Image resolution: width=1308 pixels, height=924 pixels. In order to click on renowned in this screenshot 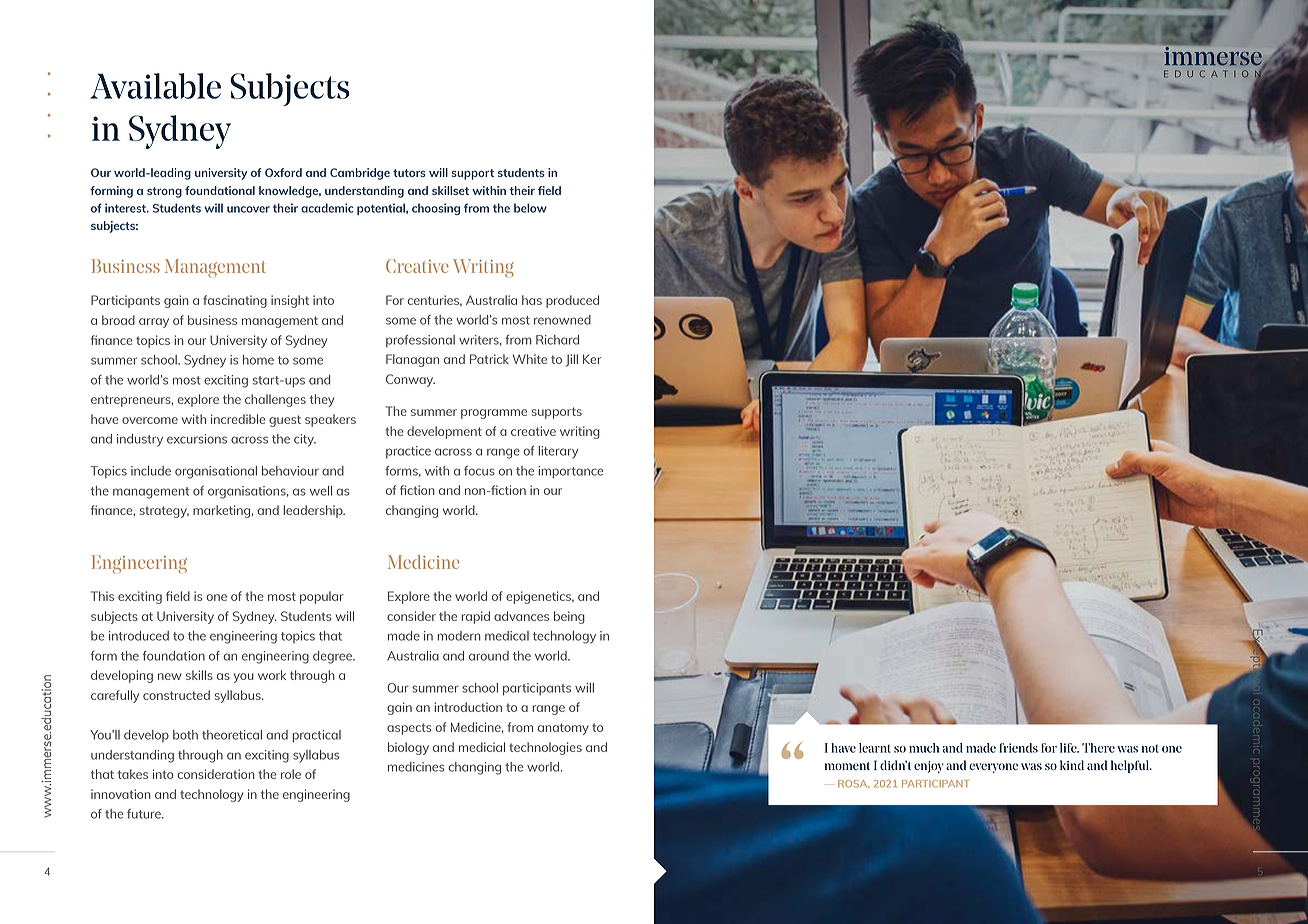, I will do `click(562, 320)`.
